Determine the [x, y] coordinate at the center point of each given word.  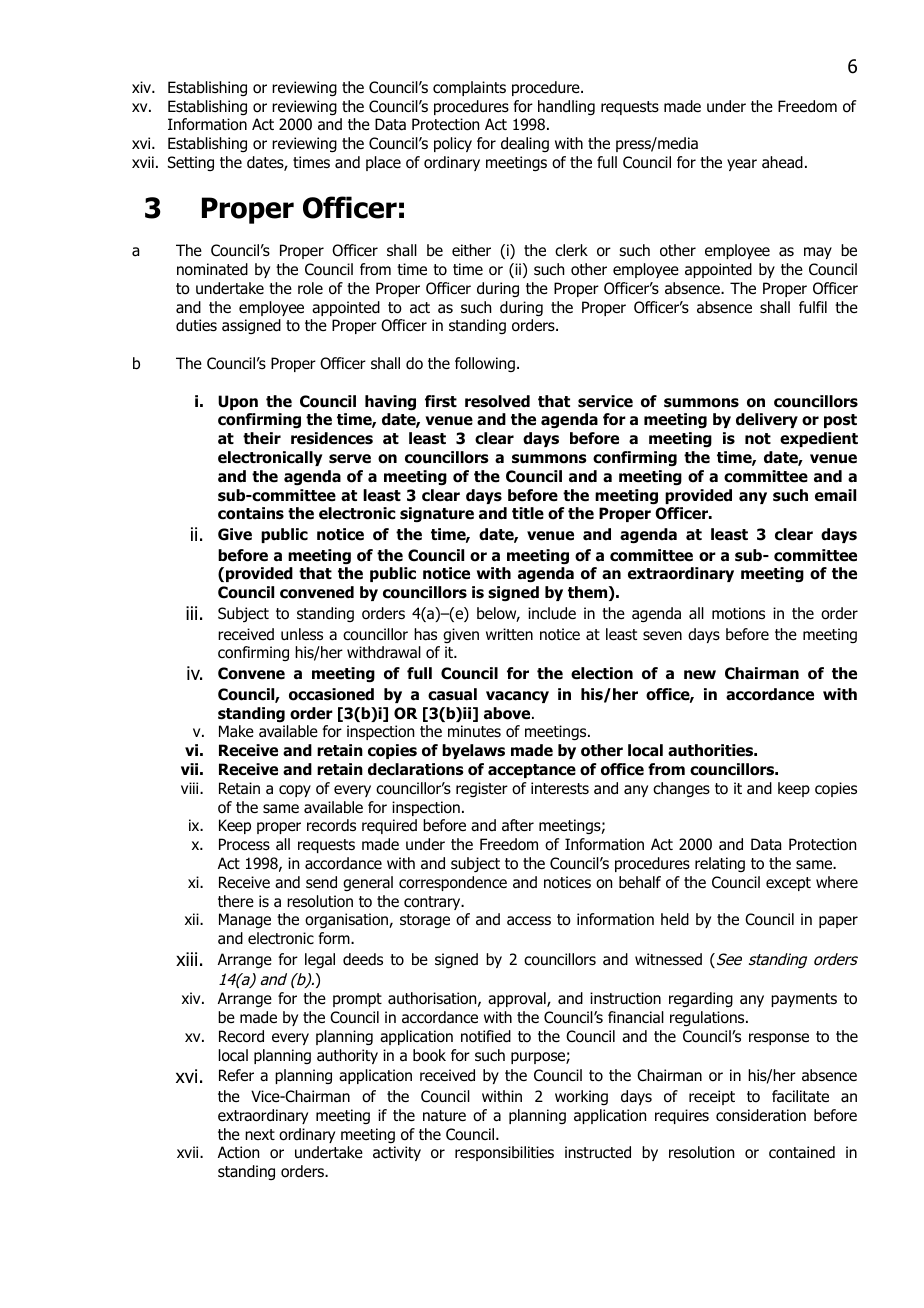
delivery [767, 420]
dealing [525, 144]
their [262, 438]
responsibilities [504, 1153]
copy [295, 791]
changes [681, 790]
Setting [191, 163]
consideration [761, 1115]
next [260, 1134]
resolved [497, 401]
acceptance [532, 771]
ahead [782, 162]
